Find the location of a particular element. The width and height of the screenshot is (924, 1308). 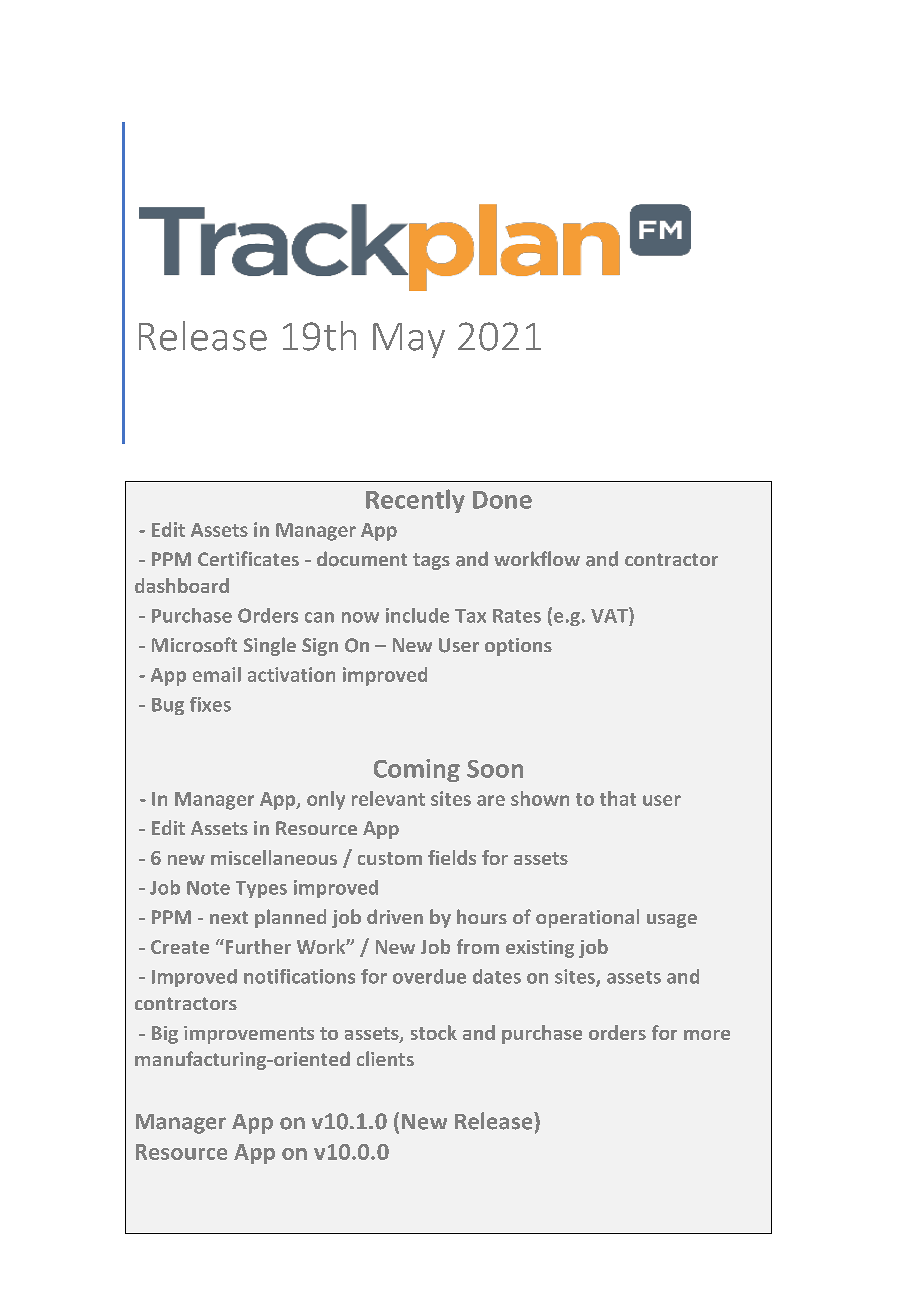

more is located at coordinates (707, 1035).
